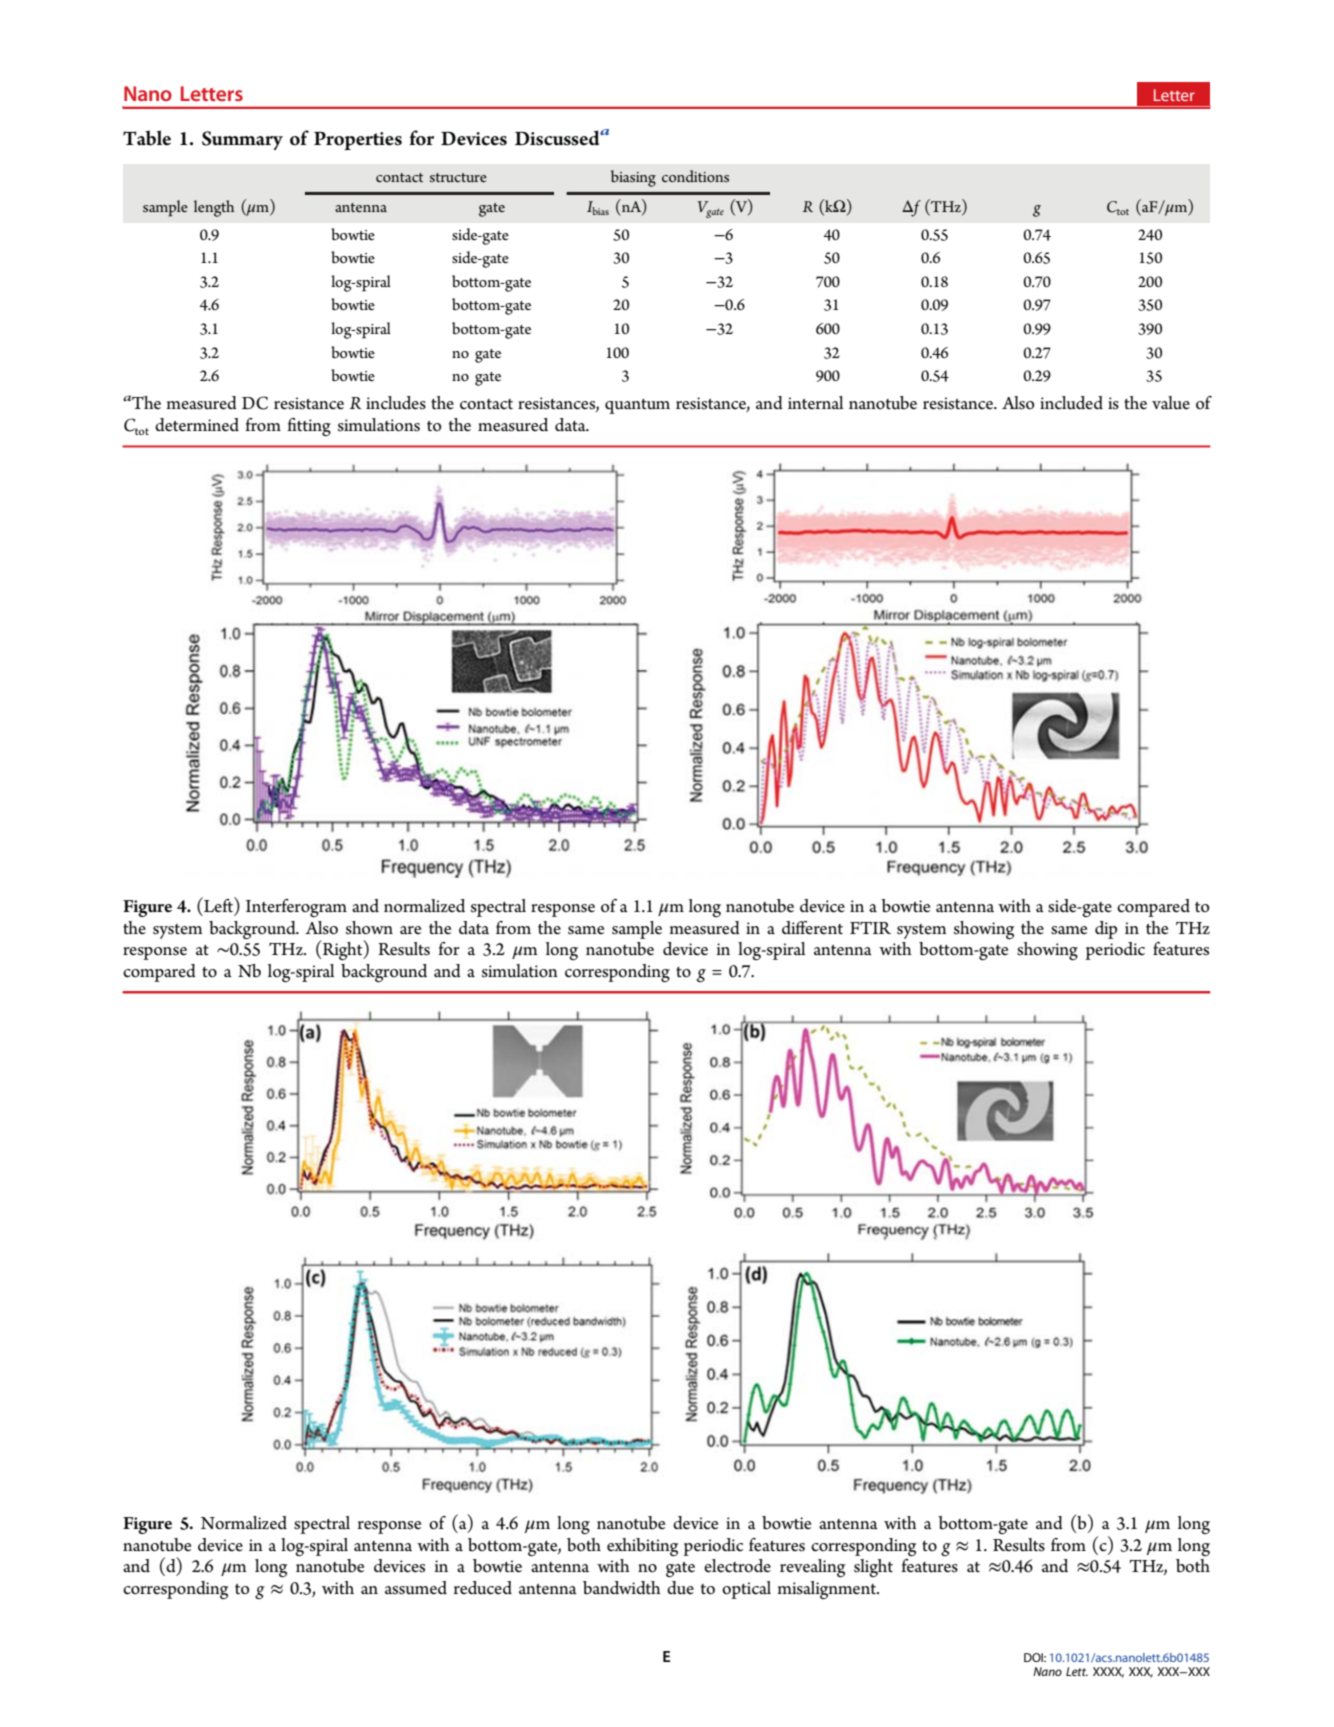 This screenshot has width=1334, height=1727. Describe the element at coordinates (633, 178) in the screenshot. I see `biasing` at that location.
